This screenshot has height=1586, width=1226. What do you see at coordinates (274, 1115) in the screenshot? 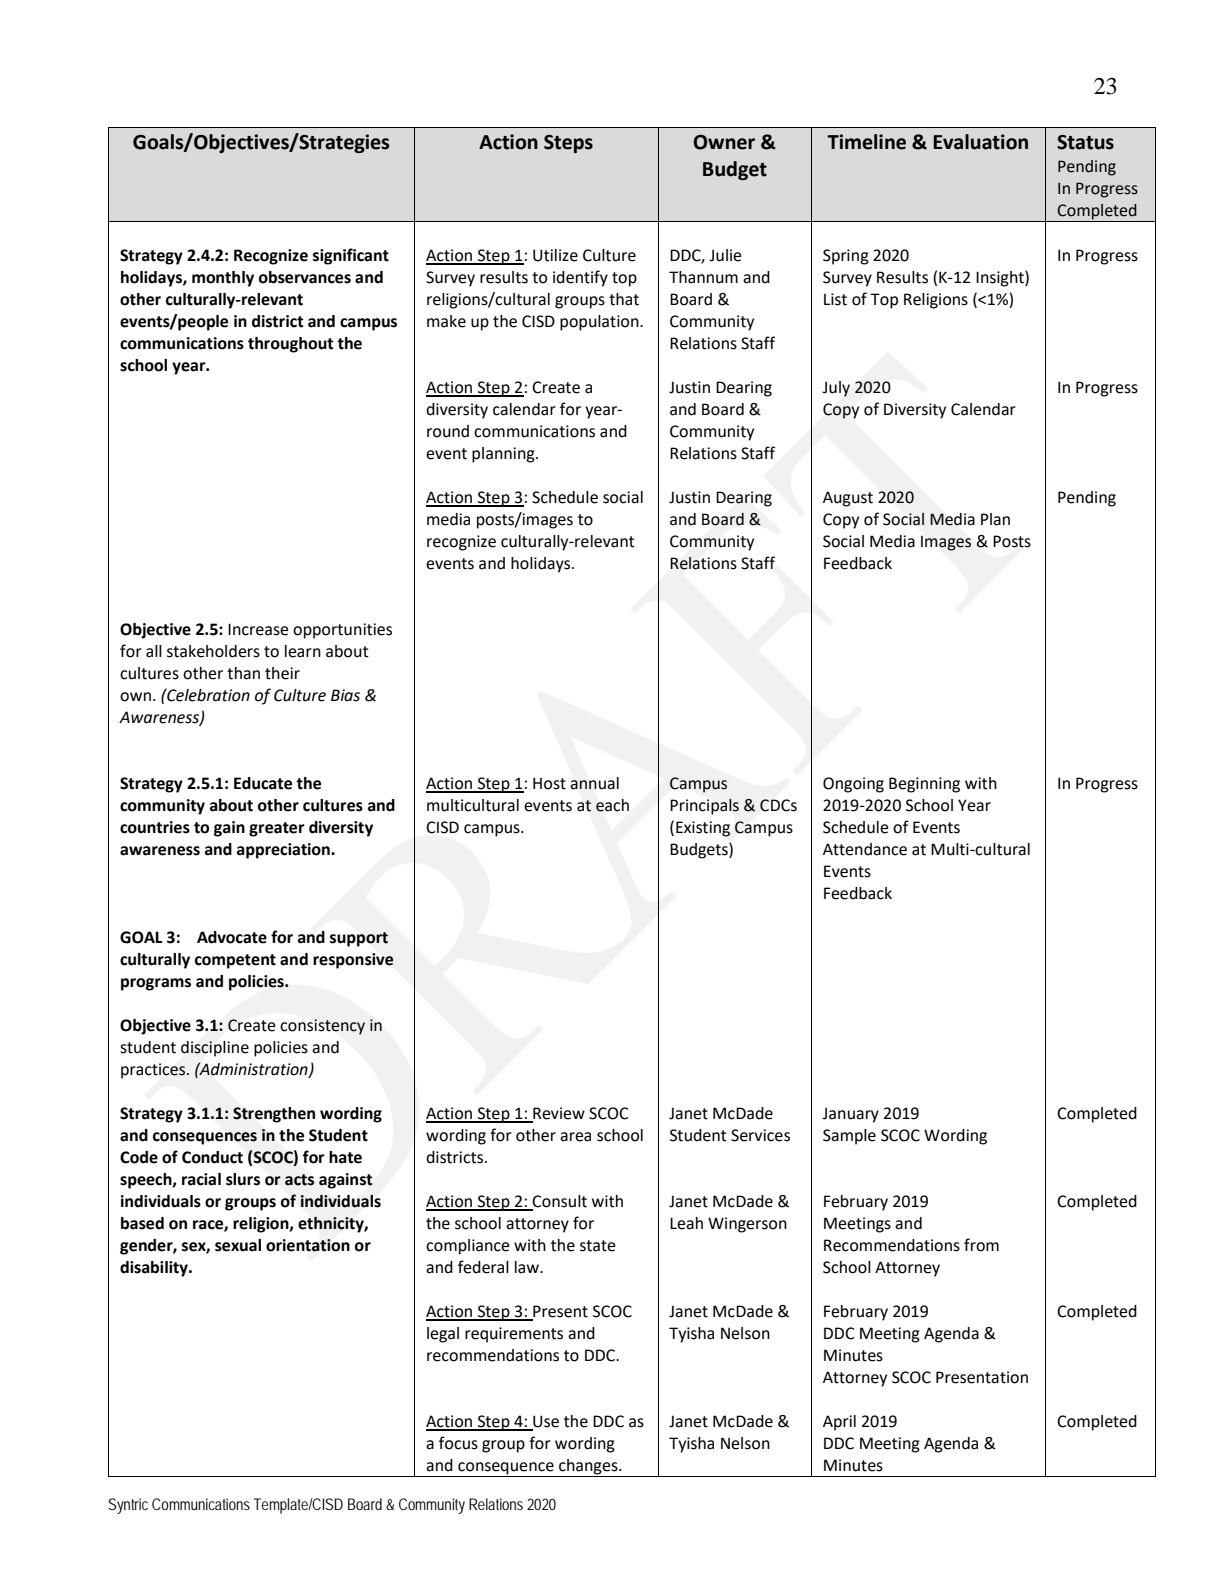
I see `Strengthen` at bounding box center [274, 1115].
